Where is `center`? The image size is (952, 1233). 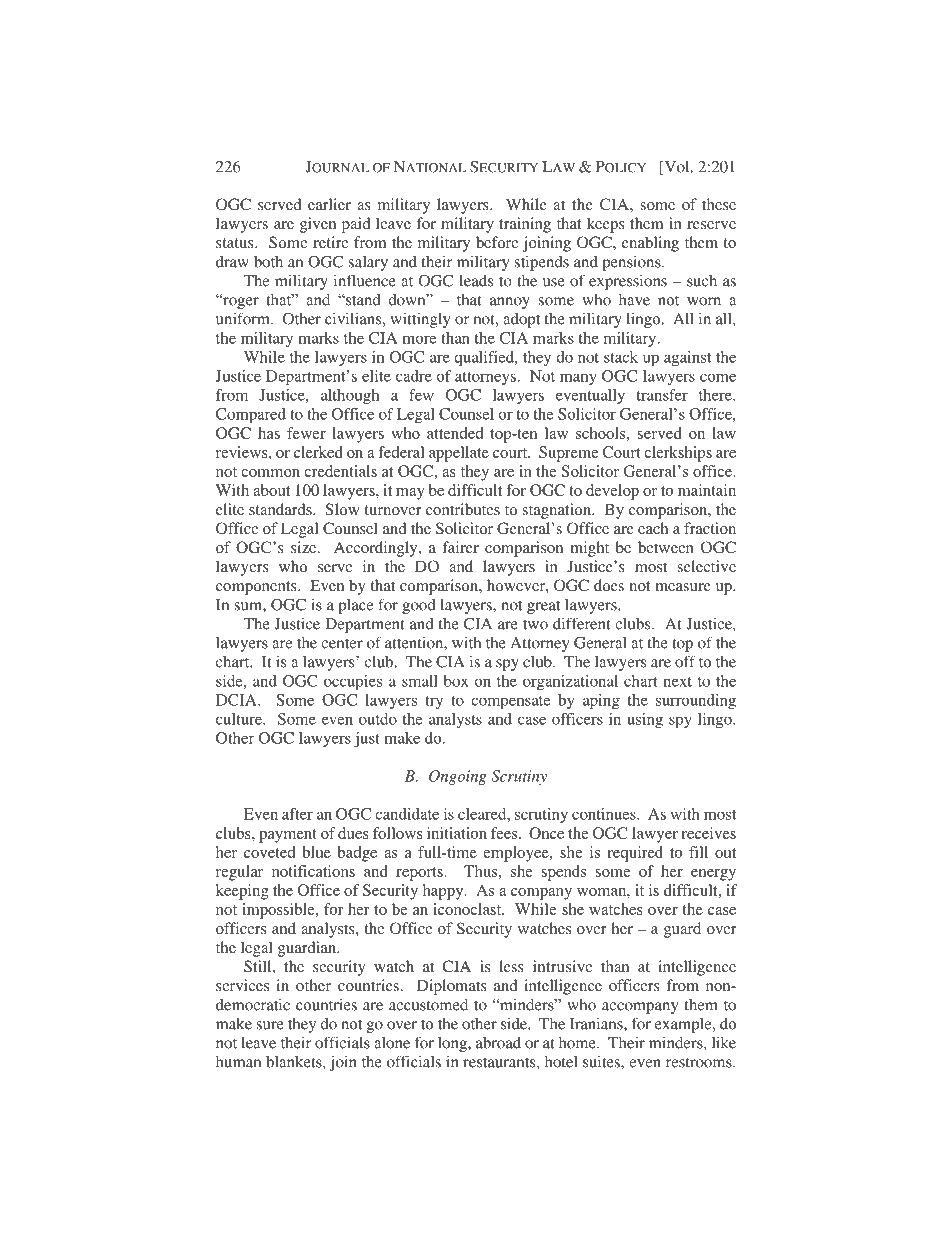
center is located at coordinates (342, 644).
